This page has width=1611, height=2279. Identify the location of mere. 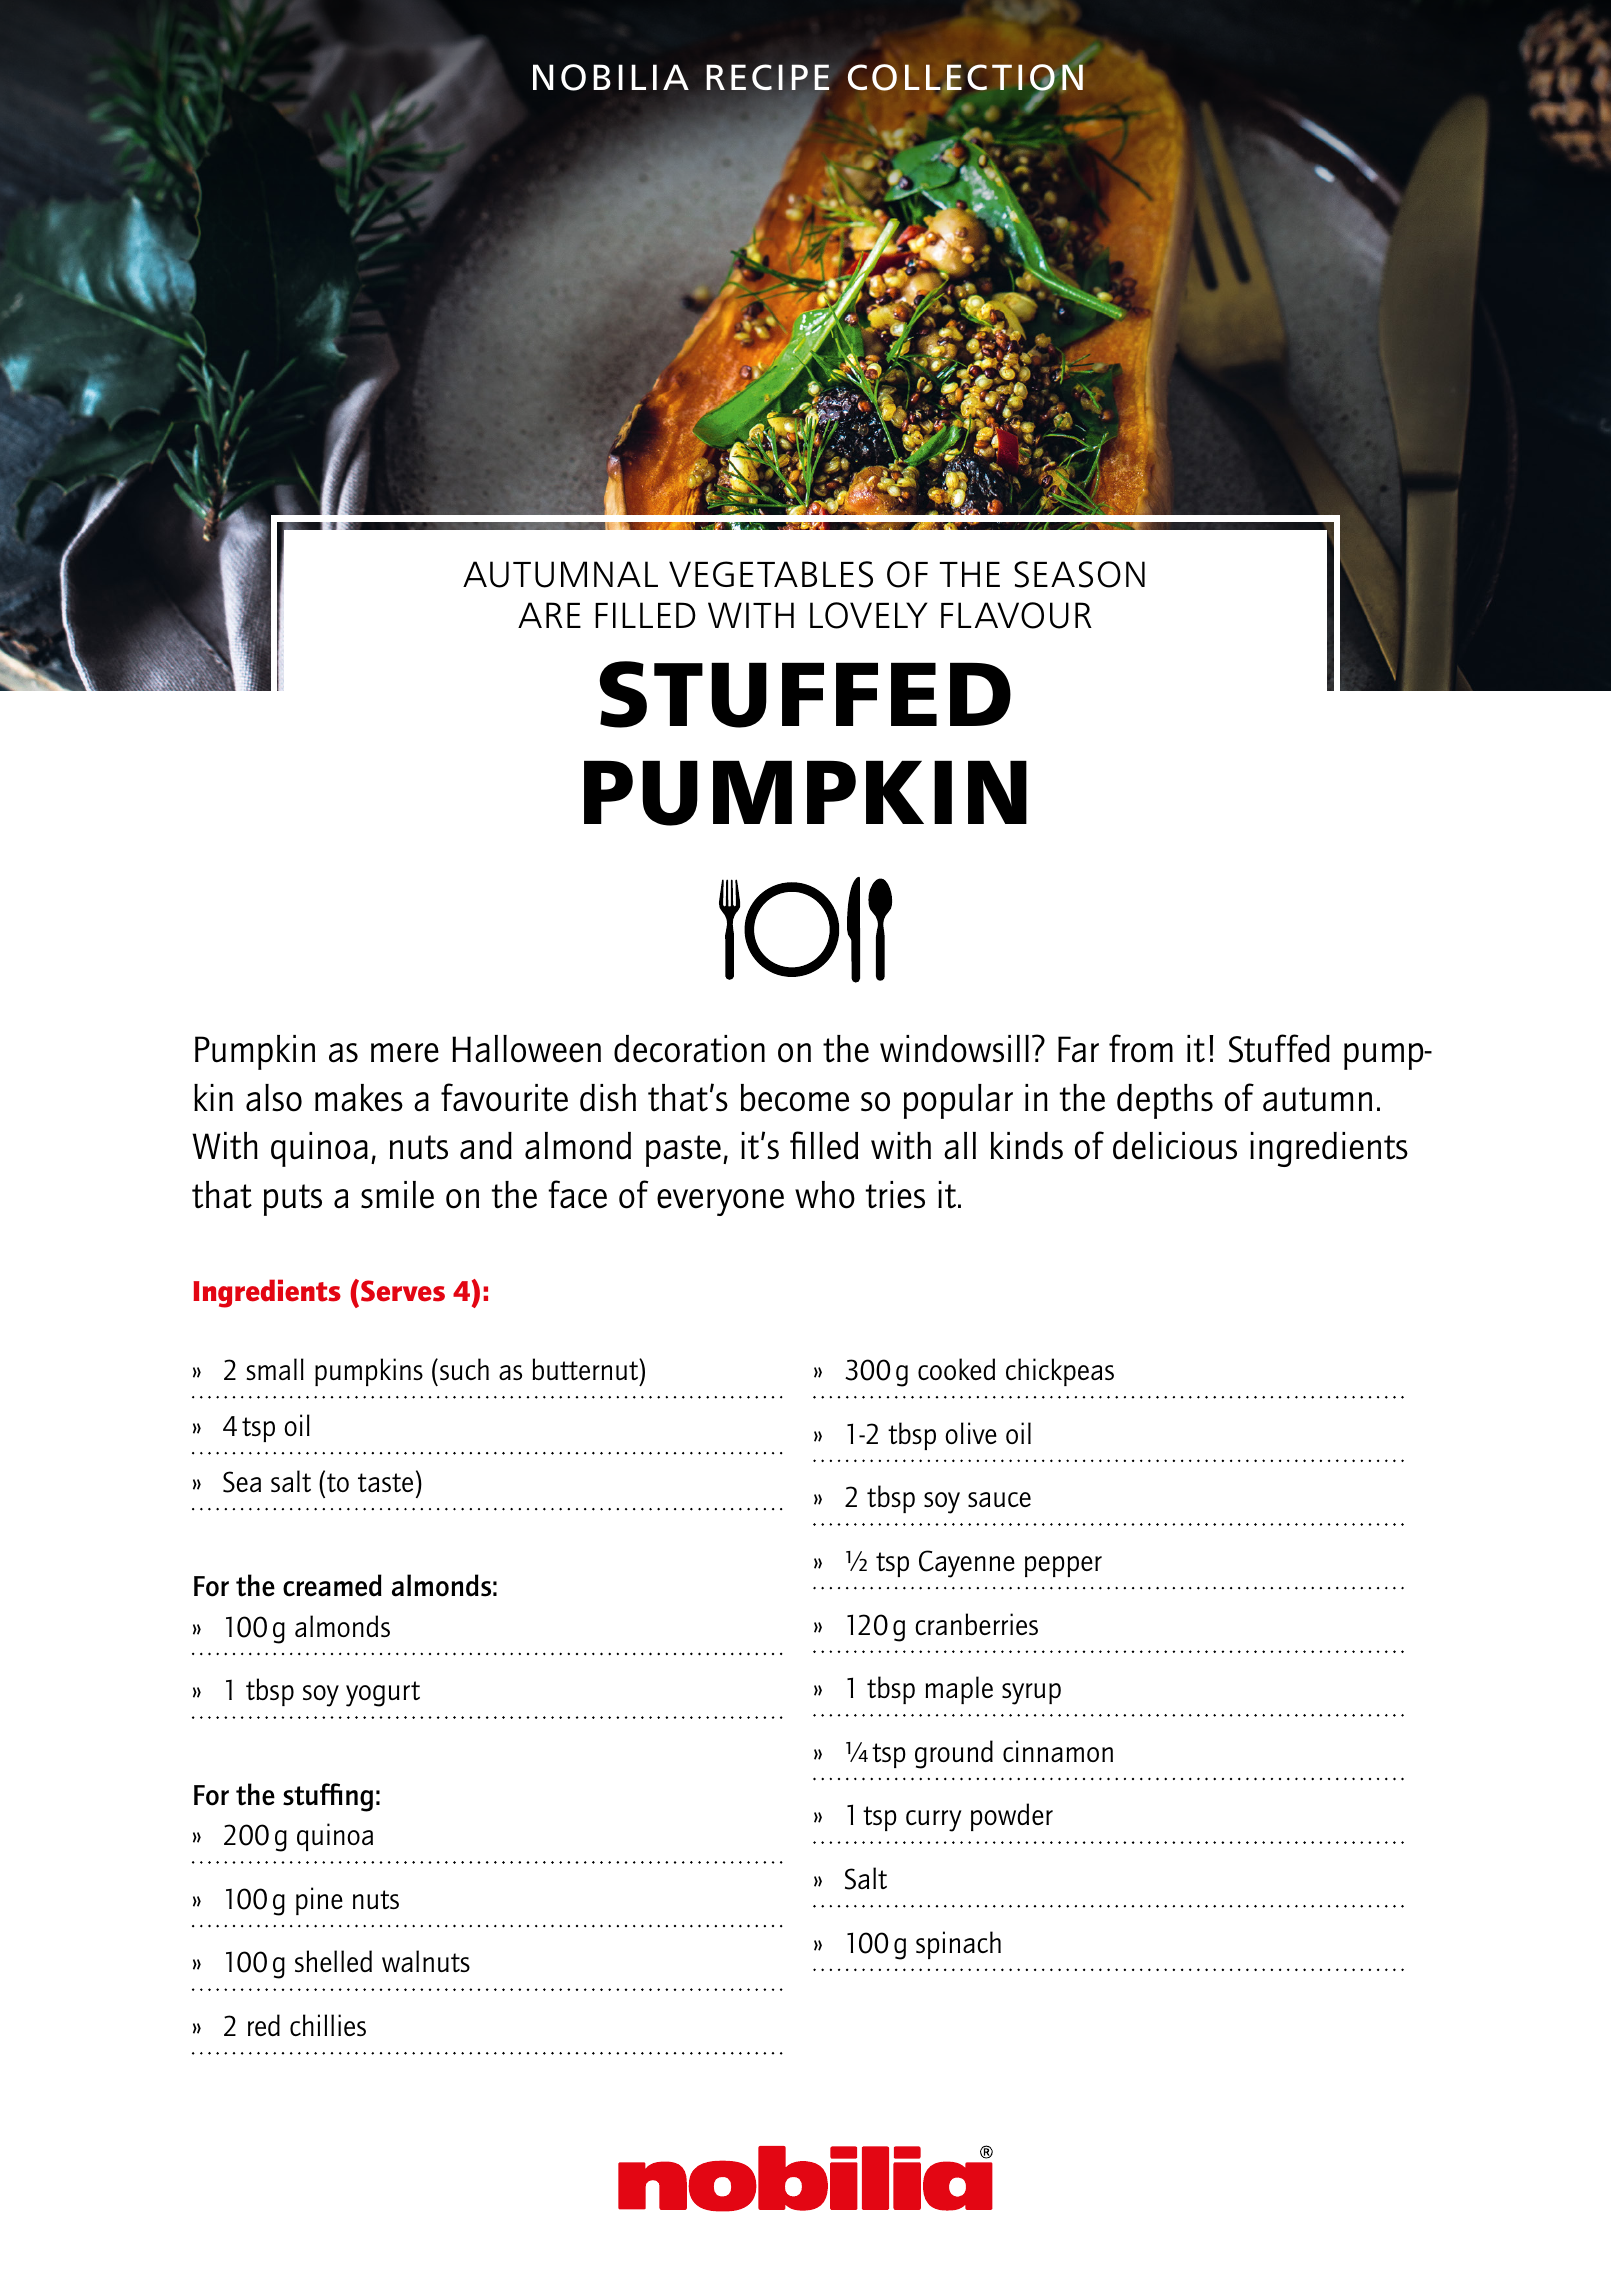
(405, 1053).
